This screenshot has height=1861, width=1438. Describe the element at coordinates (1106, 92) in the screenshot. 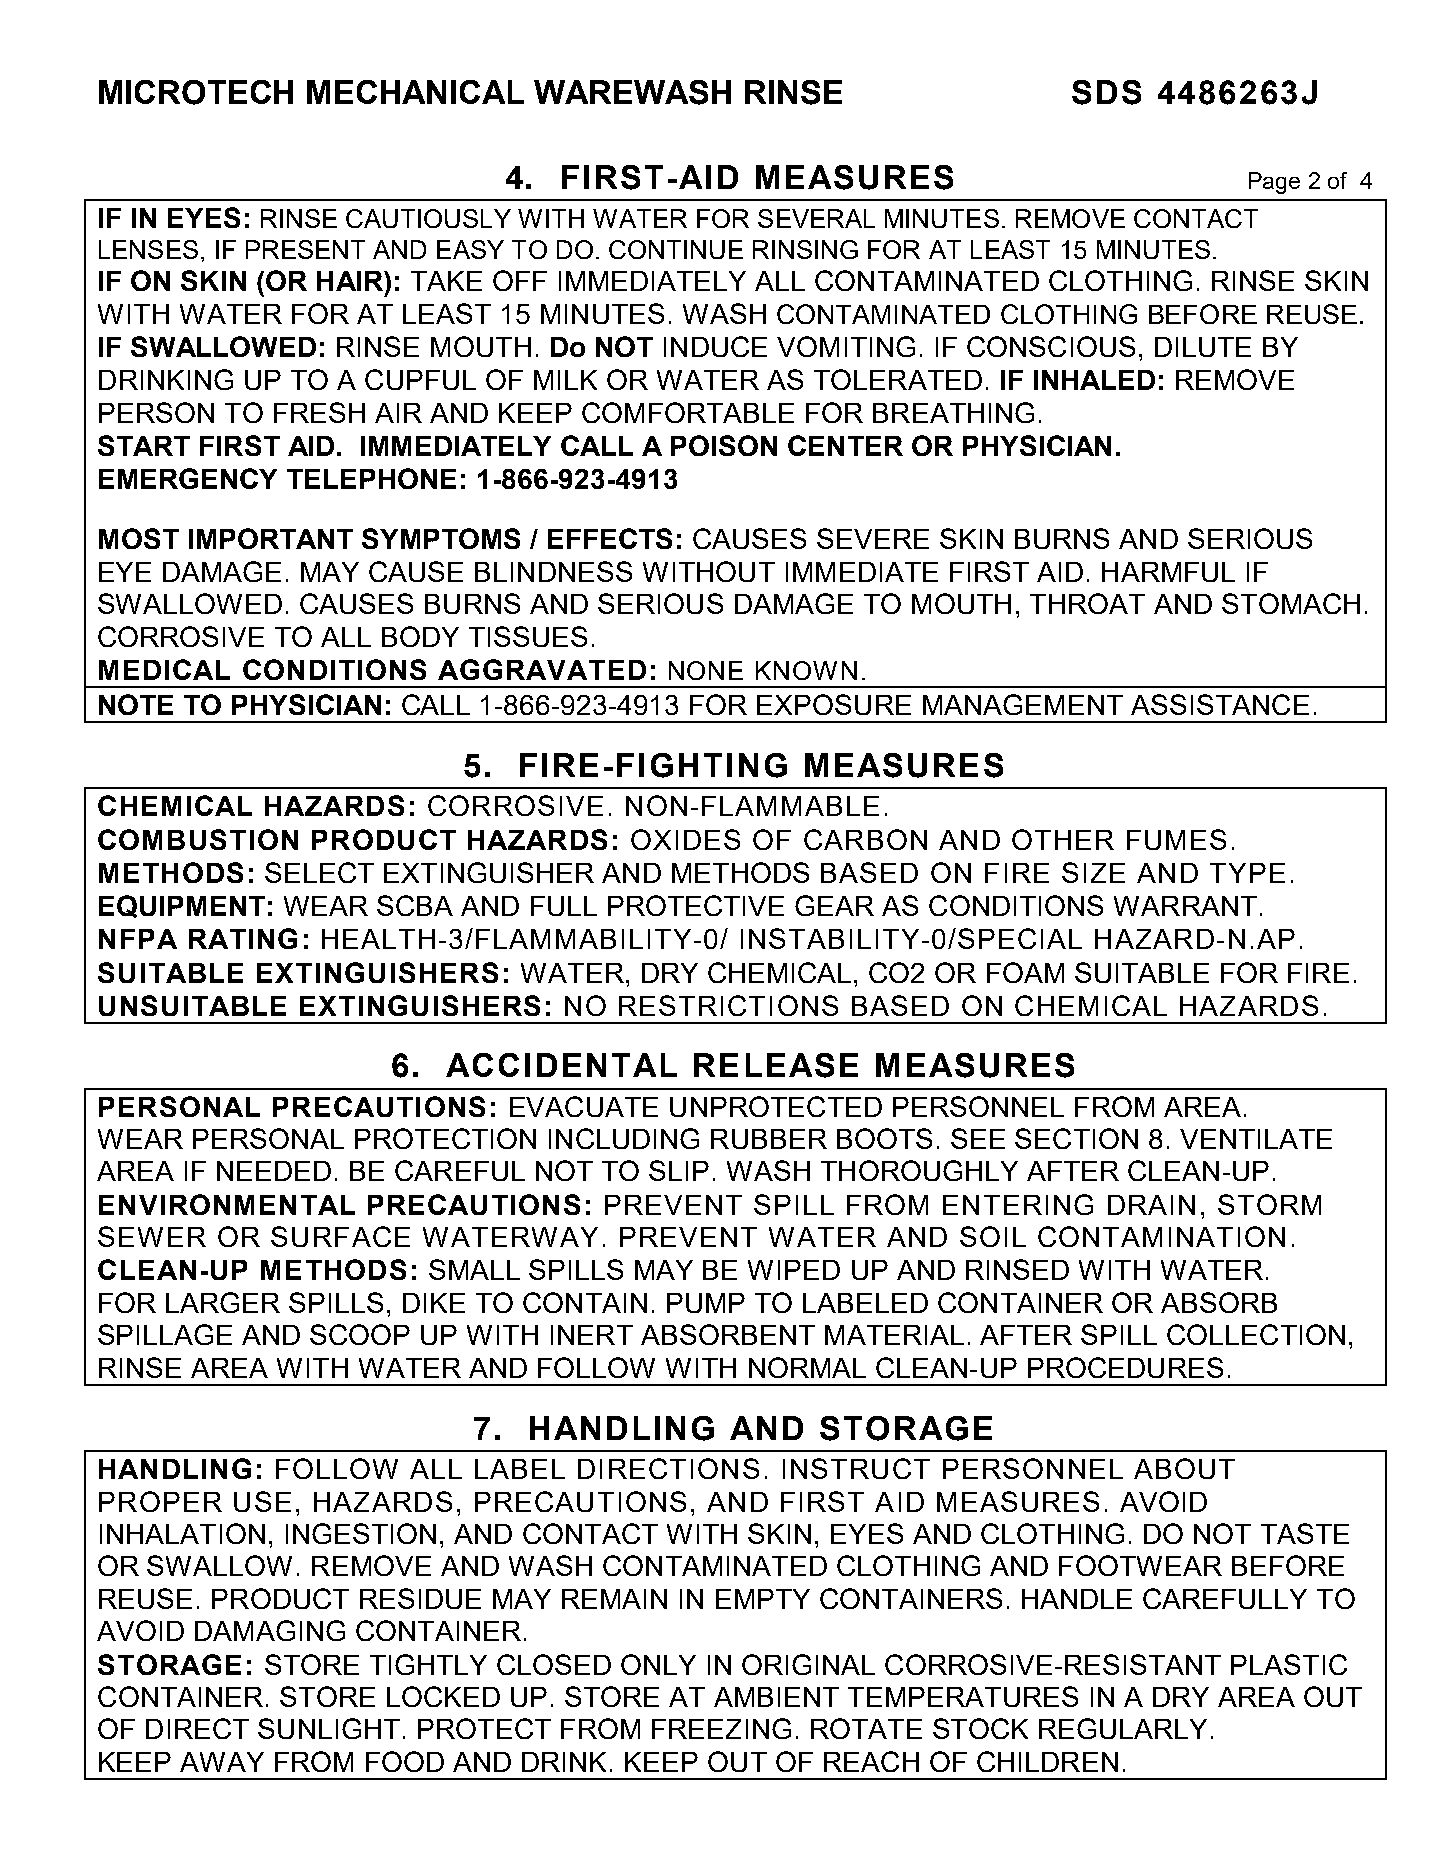

I see `SDS` at that location.
